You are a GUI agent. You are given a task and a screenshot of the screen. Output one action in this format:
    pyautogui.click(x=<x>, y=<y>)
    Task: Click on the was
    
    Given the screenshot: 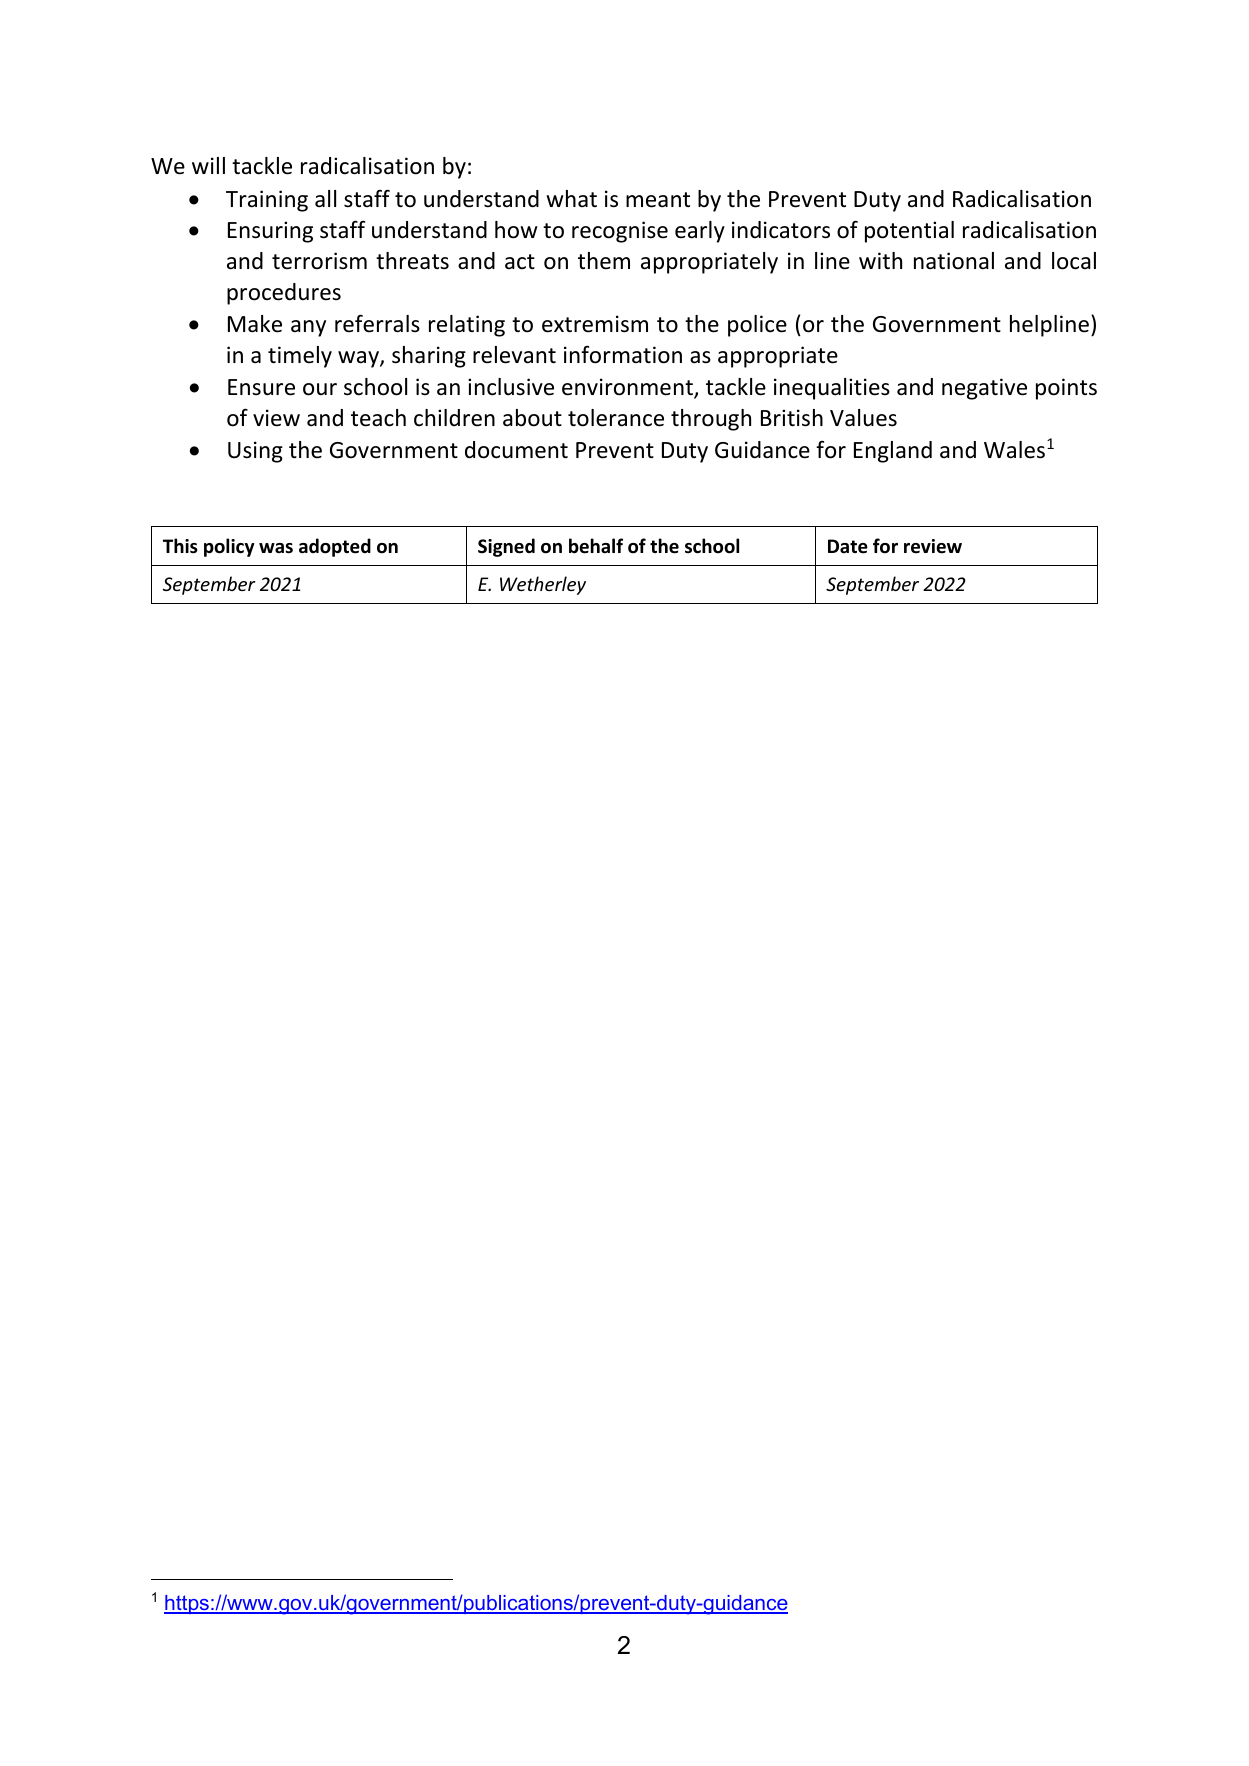 What is the action you would take?
    pyautogui.click(x=276, y=548)
